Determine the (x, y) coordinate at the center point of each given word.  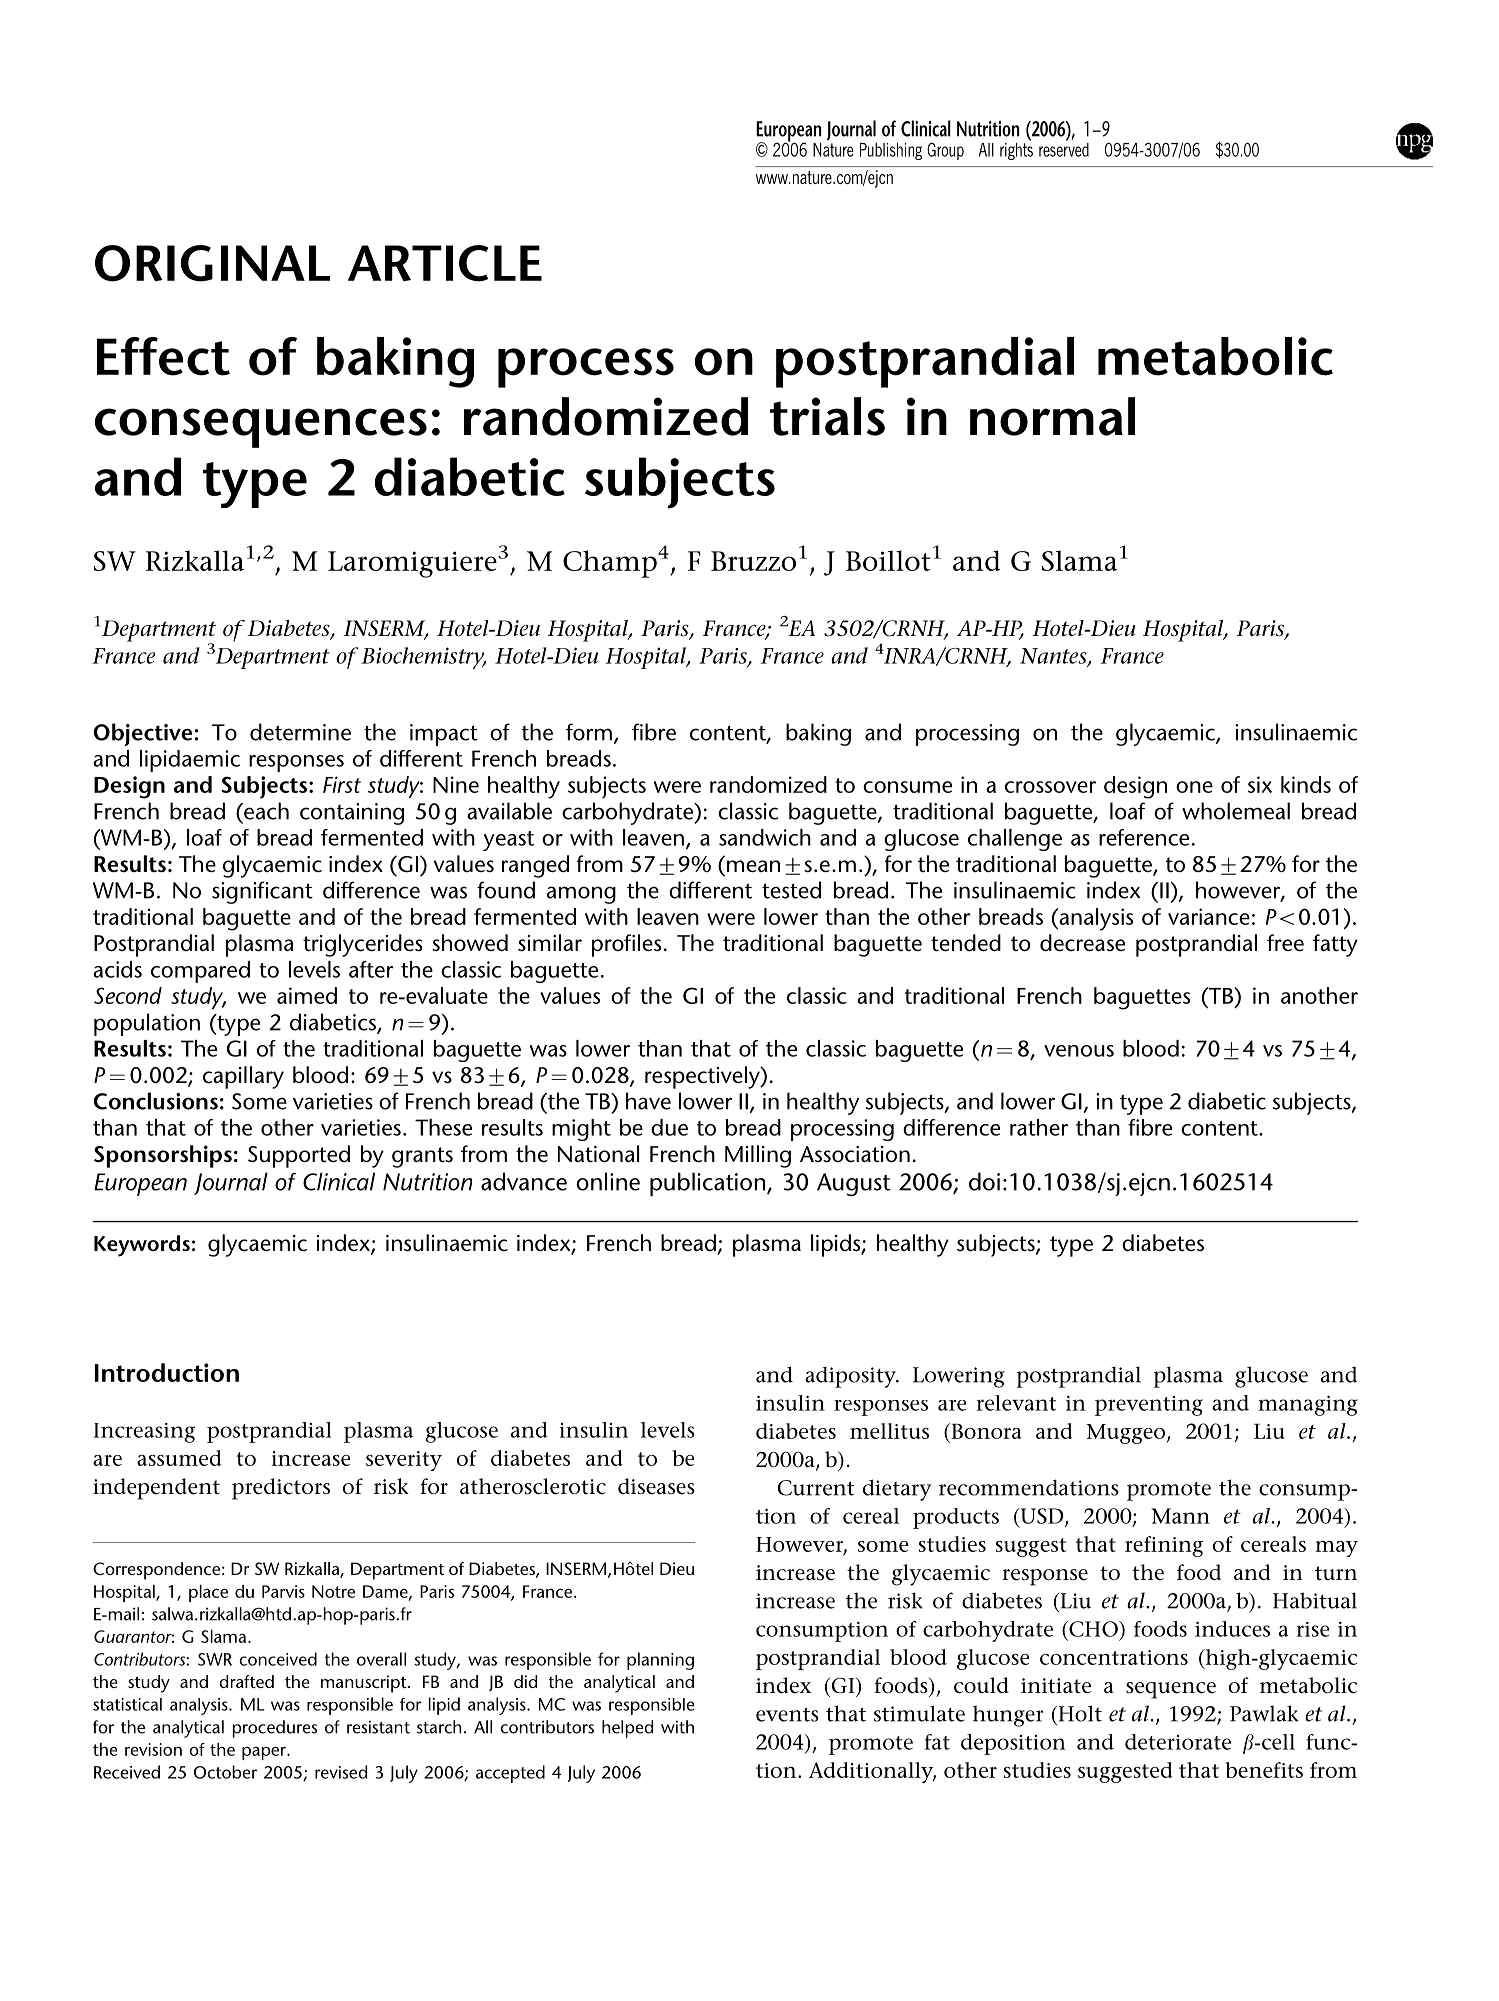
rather (1039, 1127)
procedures (274, 1729)
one (1194, 787)
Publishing (891, 151)
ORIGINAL (212, 263)
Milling (758, 1156)
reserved (1064, 148)
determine (300, 732)
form (589, 732)
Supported (299, 1156)
